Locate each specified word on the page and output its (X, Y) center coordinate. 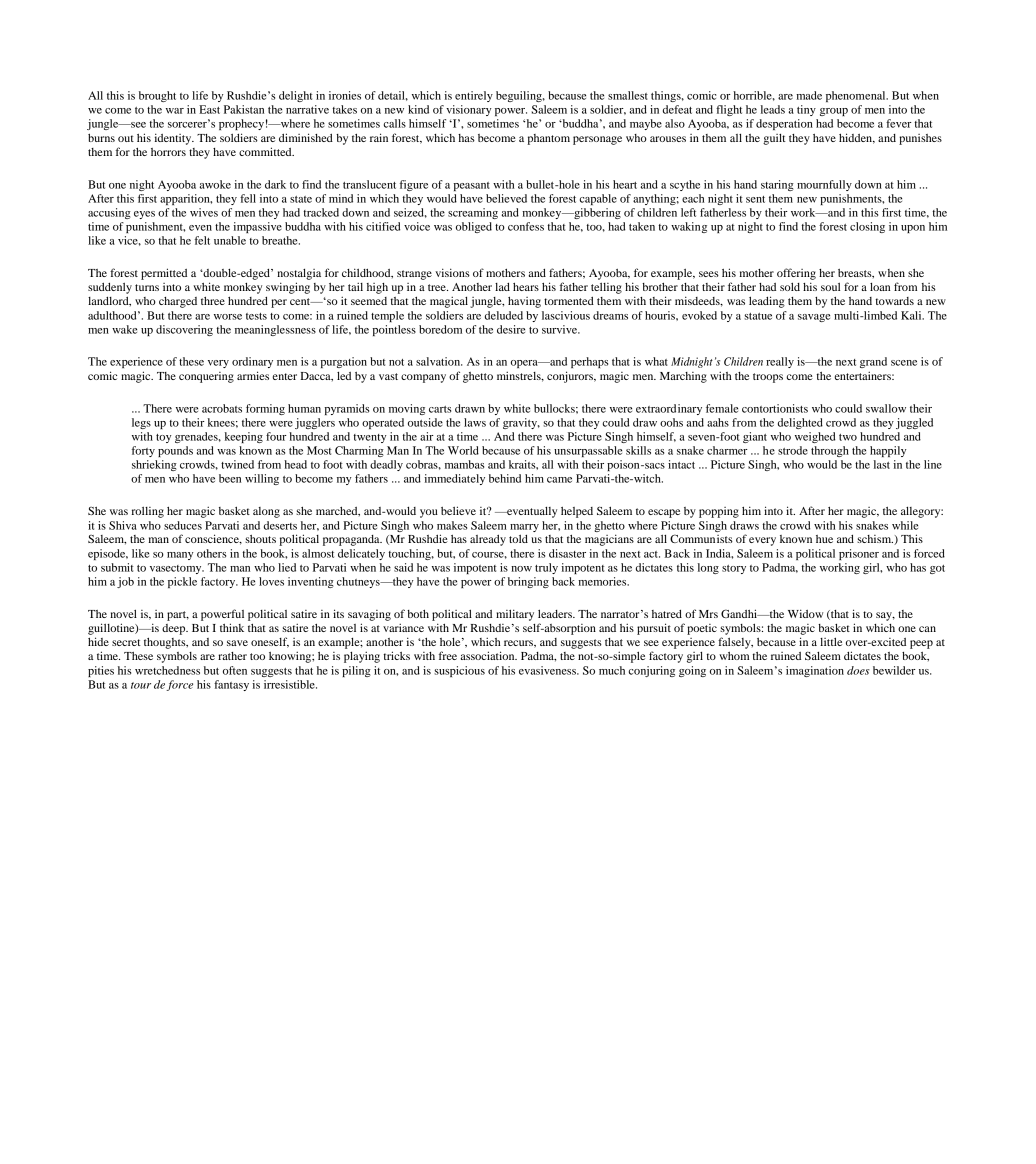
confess (526, 226)
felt (202, 240)
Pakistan (244, 109)
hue (824, 539)
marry (524, 528)
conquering (206, 377)
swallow (886, 408)
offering (796, 274)
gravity (521, 423)
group (834, 112)
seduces (183, 525)
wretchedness (167, 670)
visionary (469, 110)
